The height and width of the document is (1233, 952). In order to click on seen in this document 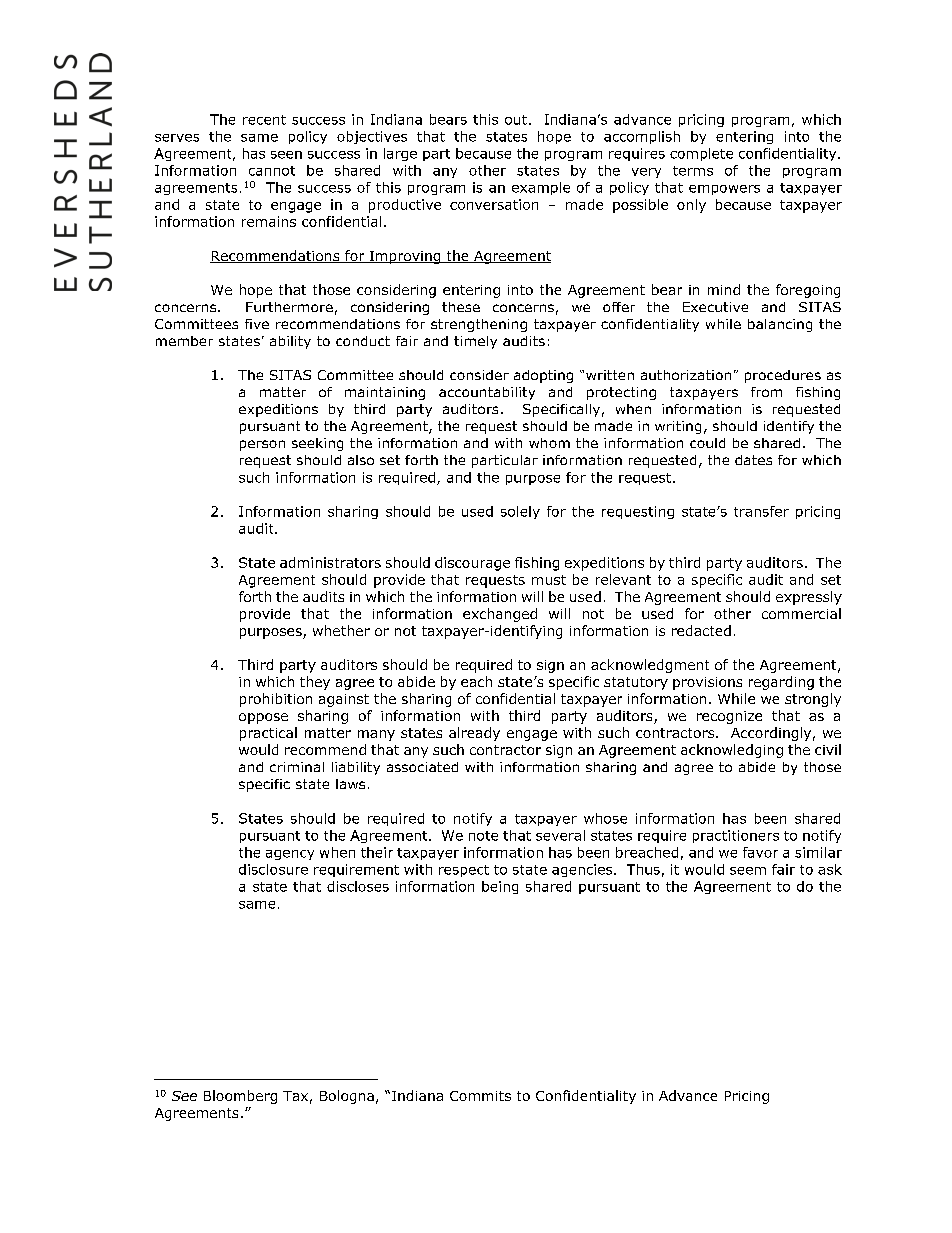, I will do `click(286, 155)`.
